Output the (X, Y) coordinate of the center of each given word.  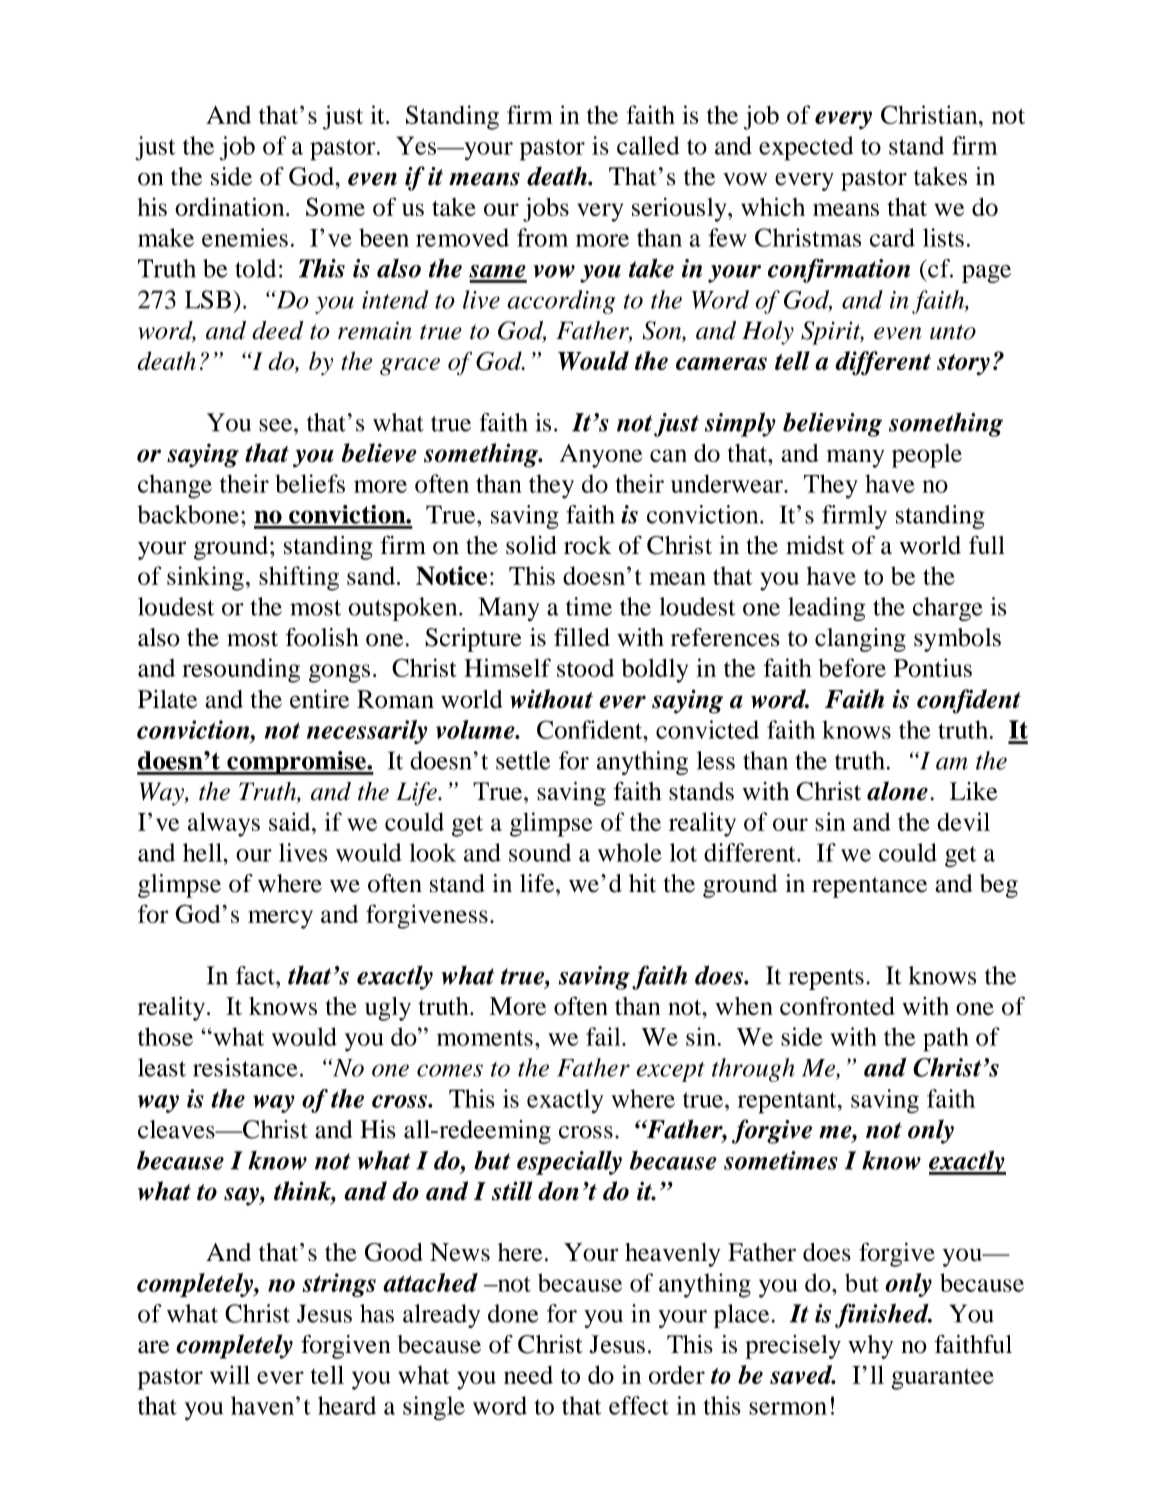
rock (588, 545)
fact (256, 975)
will (230, 1374)
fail (604, 1036)
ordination (231, 206)
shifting (299, 578)
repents (826, 979)
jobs (546, 210)
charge (948, 609)
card (892, 237)
